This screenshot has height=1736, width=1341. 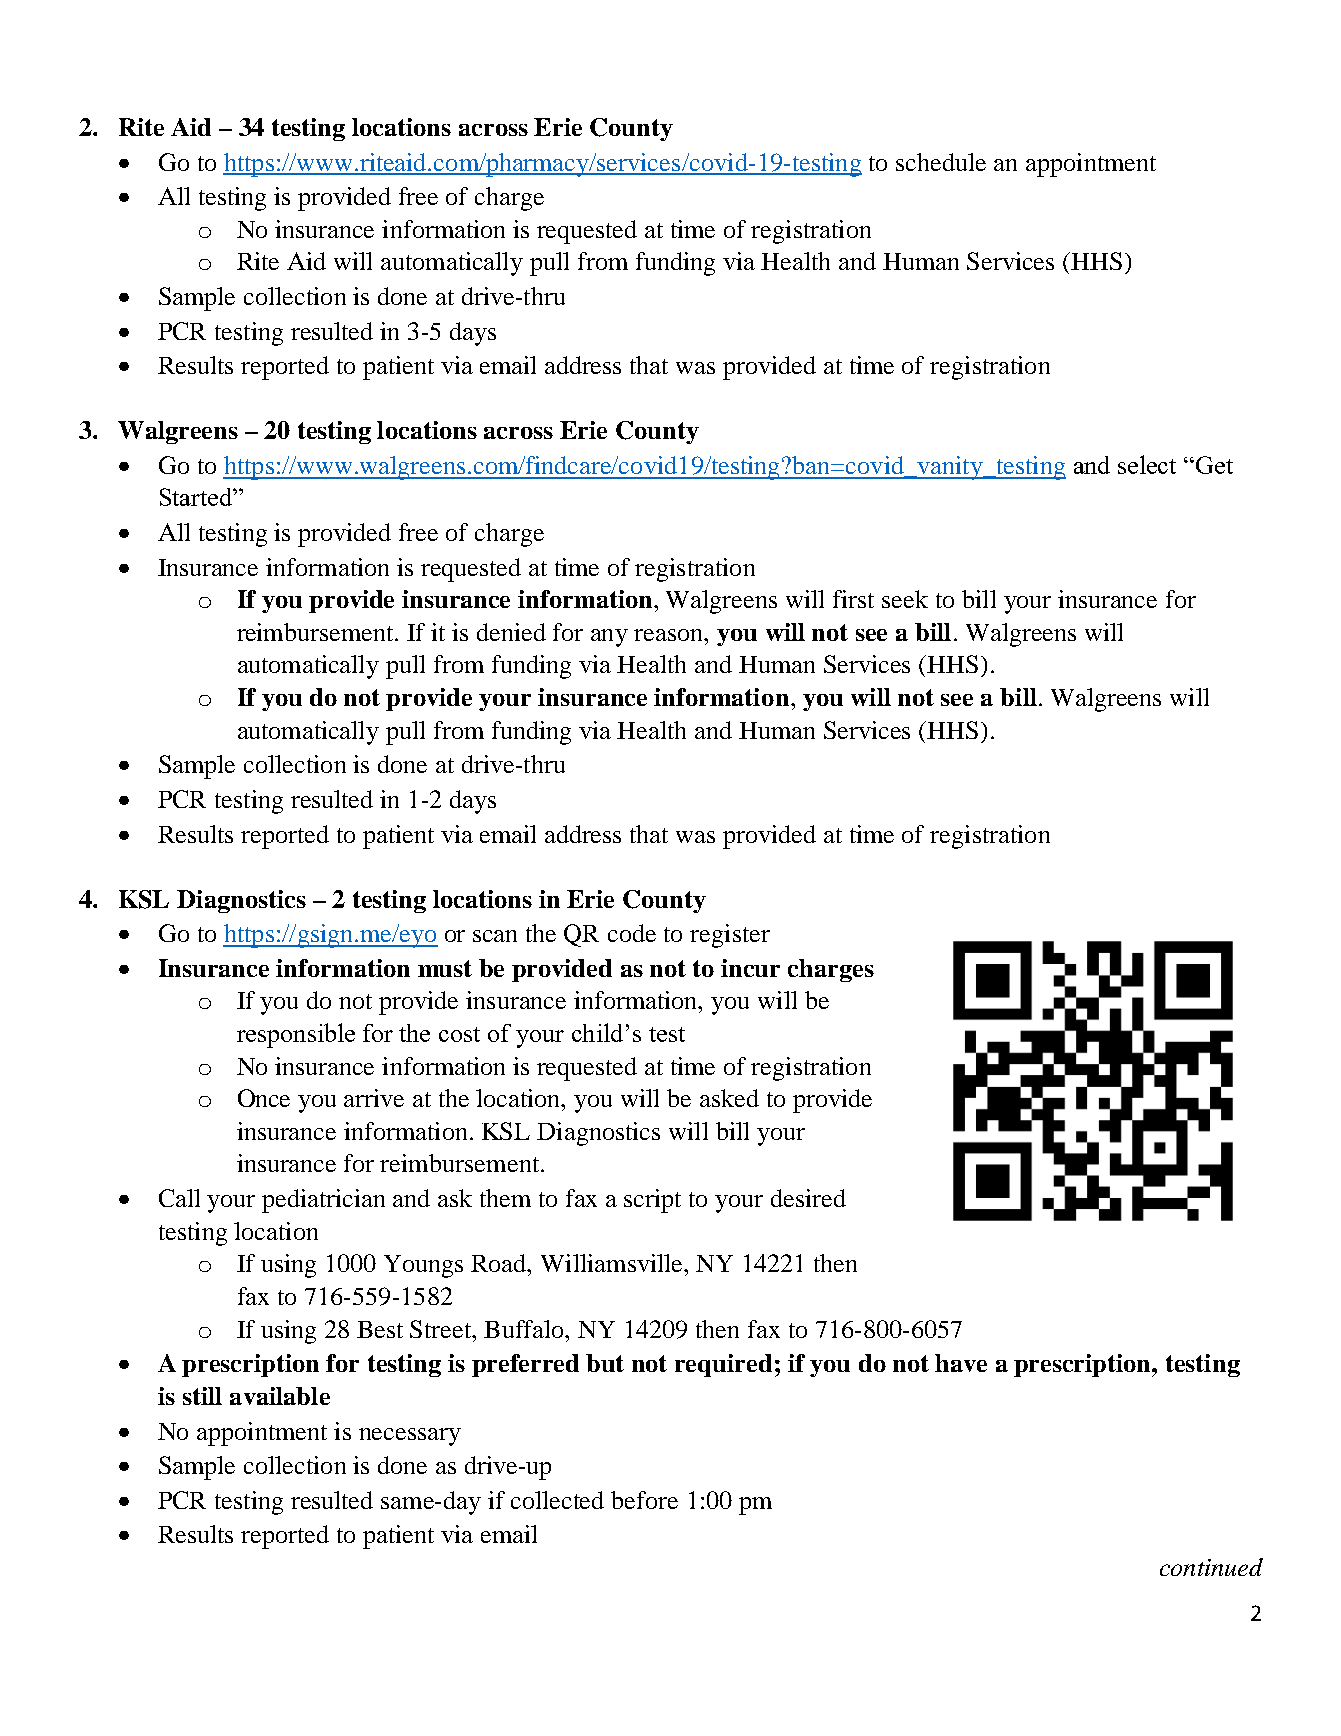 I want to click on desired, so click(x=808, y=1198).
